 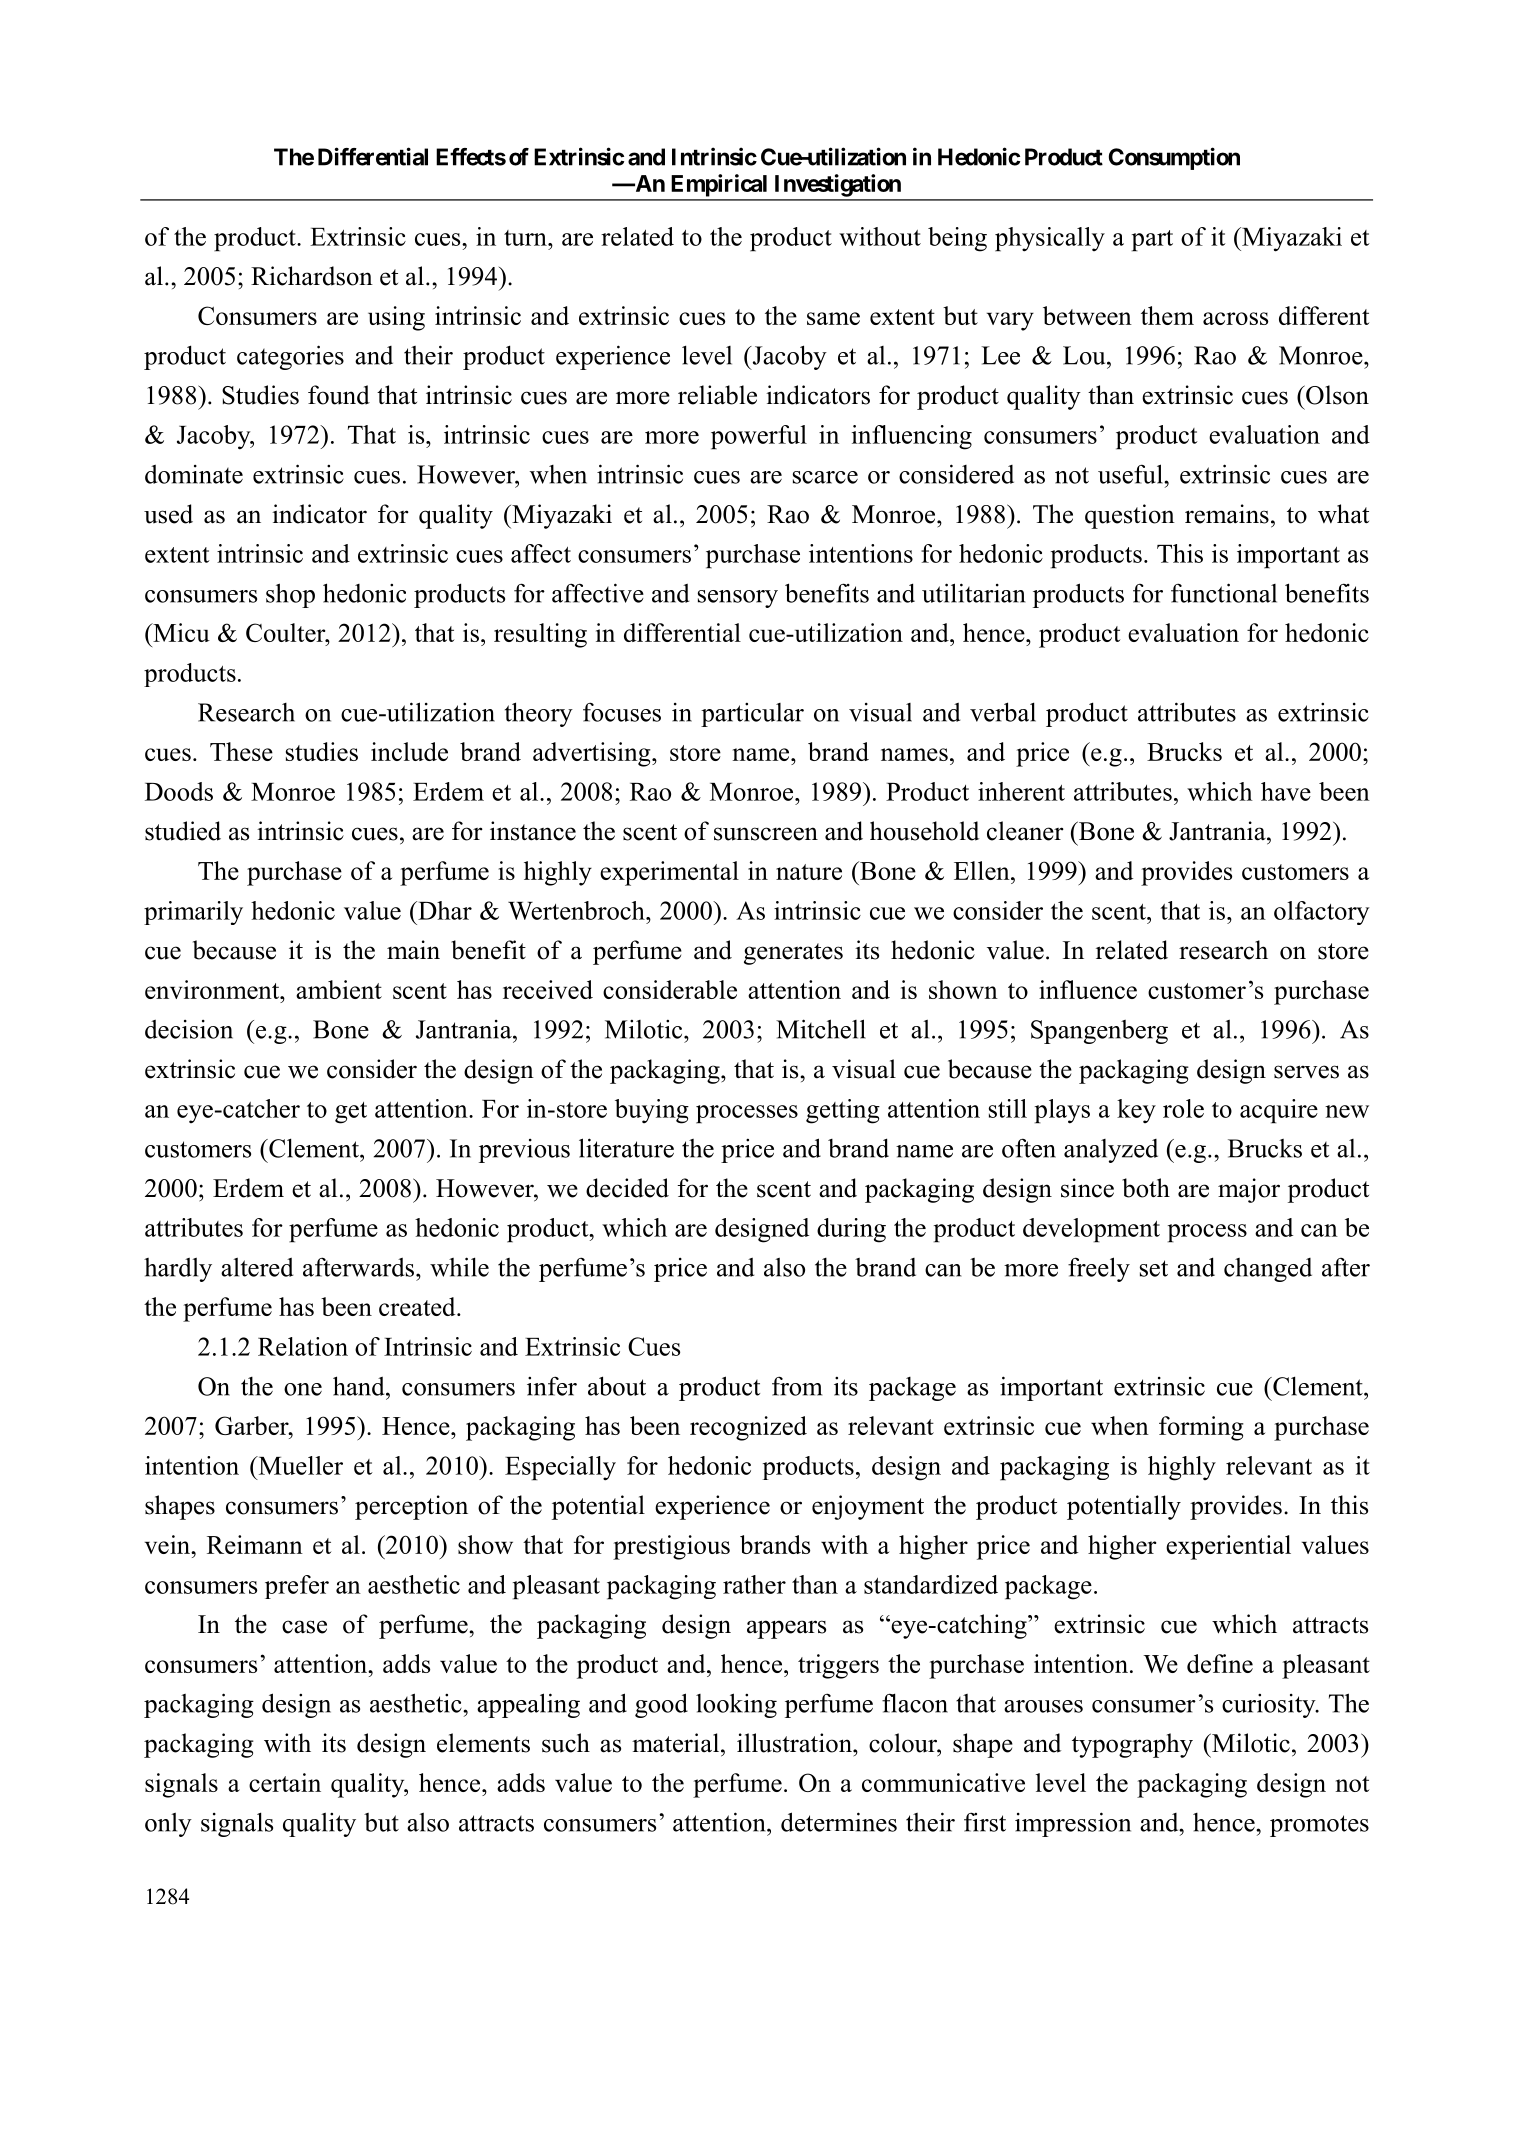 I want to click on have, so click(x=1286, y=791).
